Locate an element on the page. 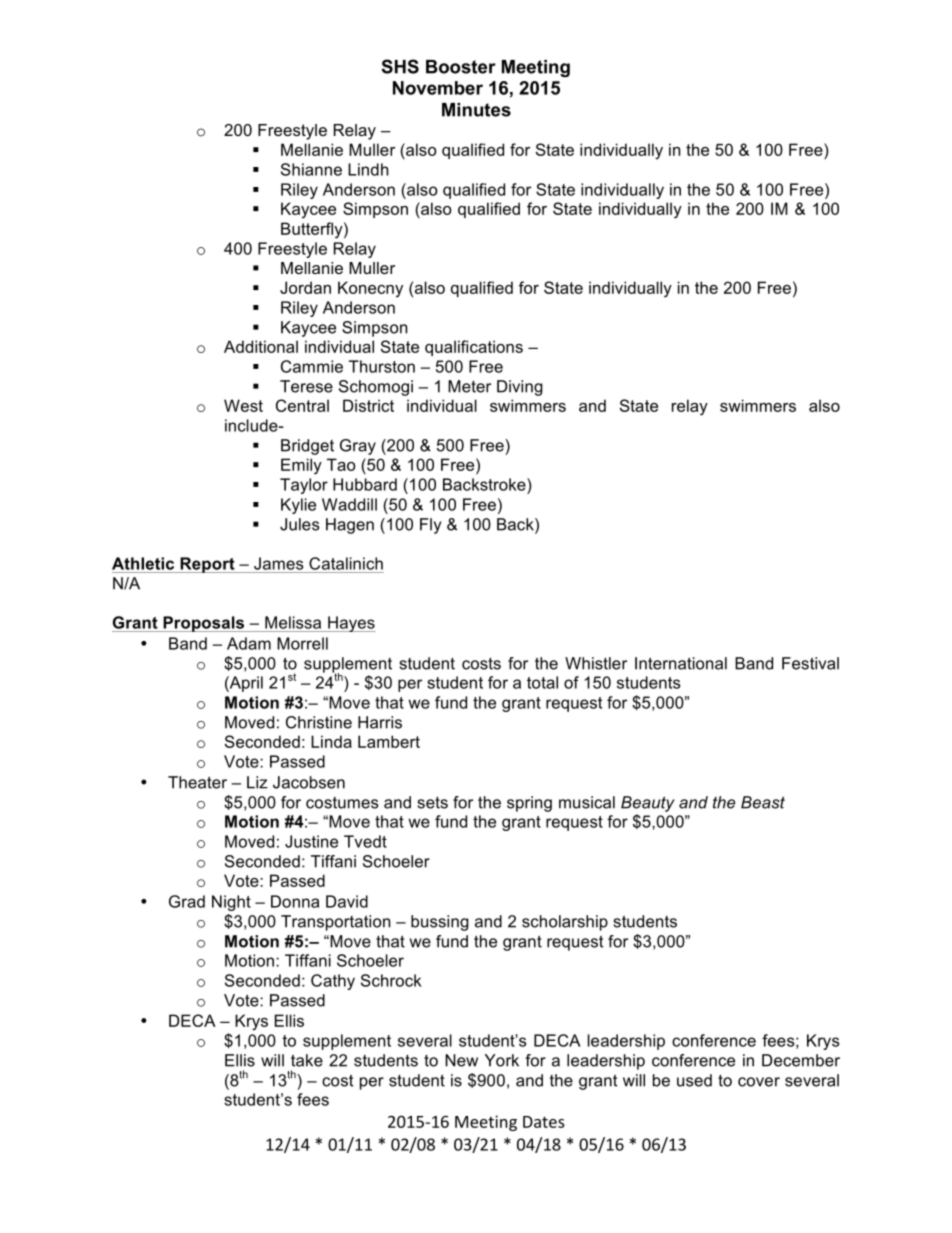  Minutes is located at coordinates (476, 110).
